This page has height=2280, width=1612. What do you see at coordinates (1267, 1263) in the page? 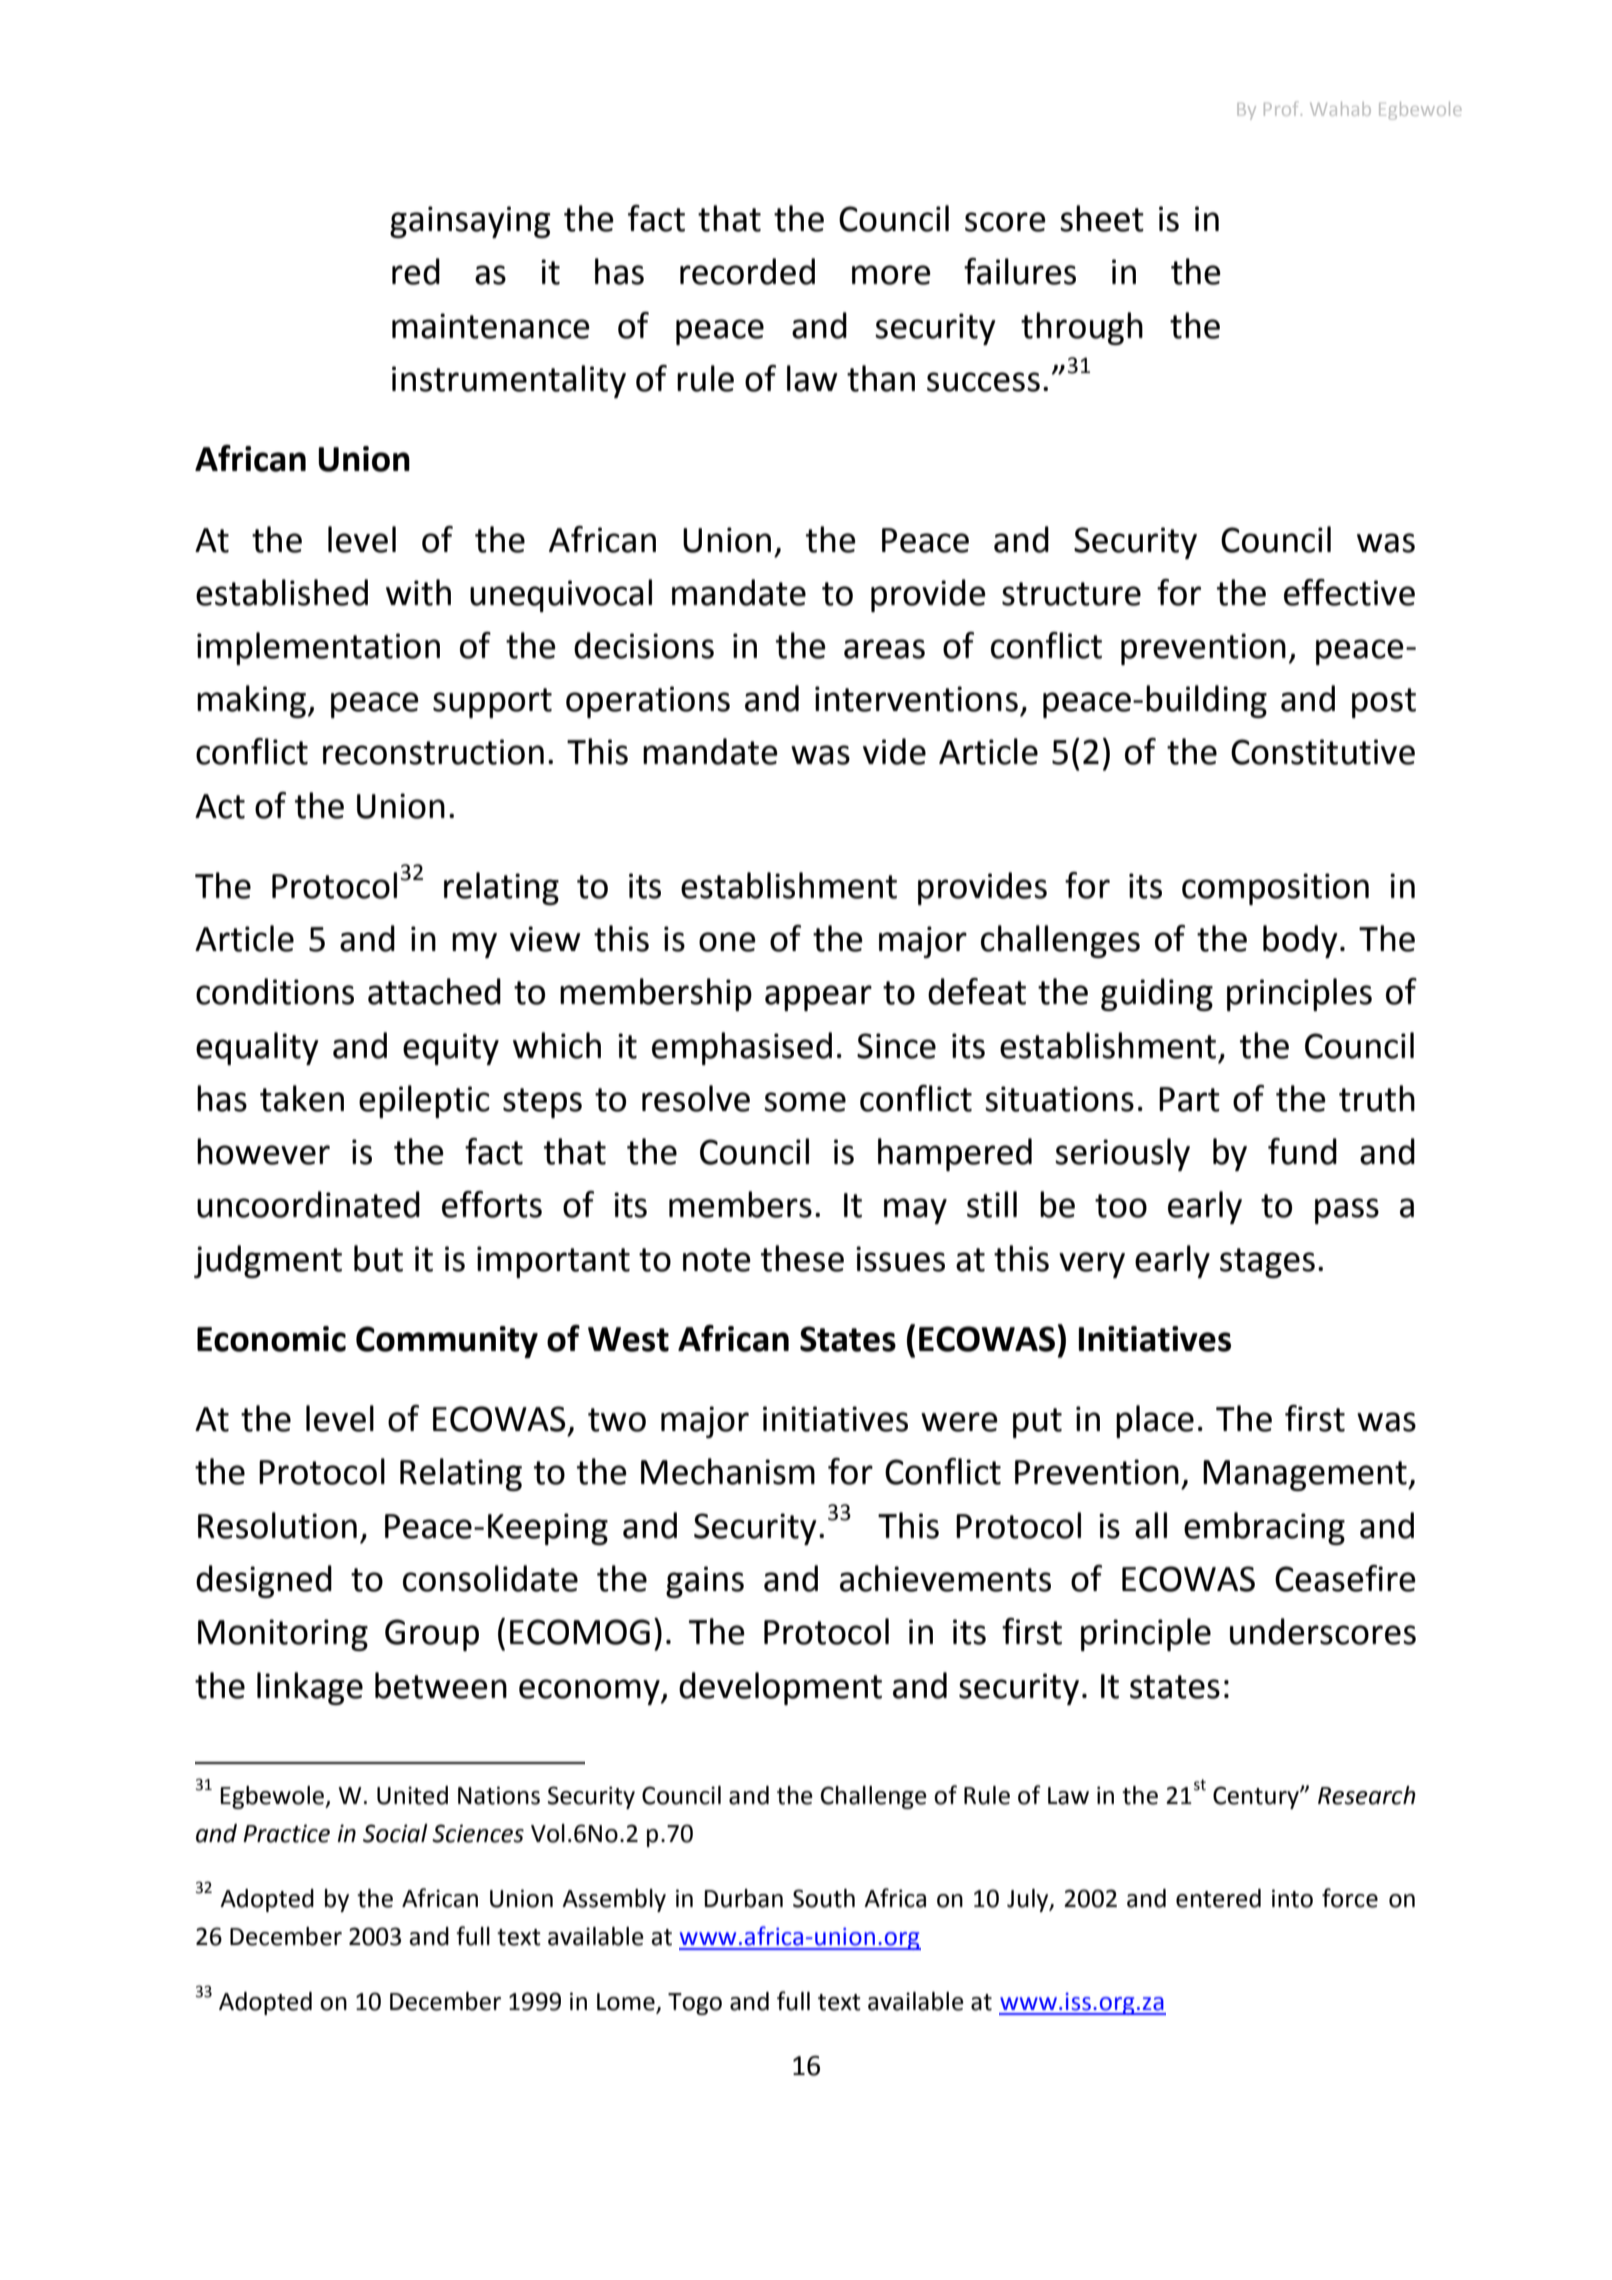
I see `stages` at bounding box center [1267, 1263].
